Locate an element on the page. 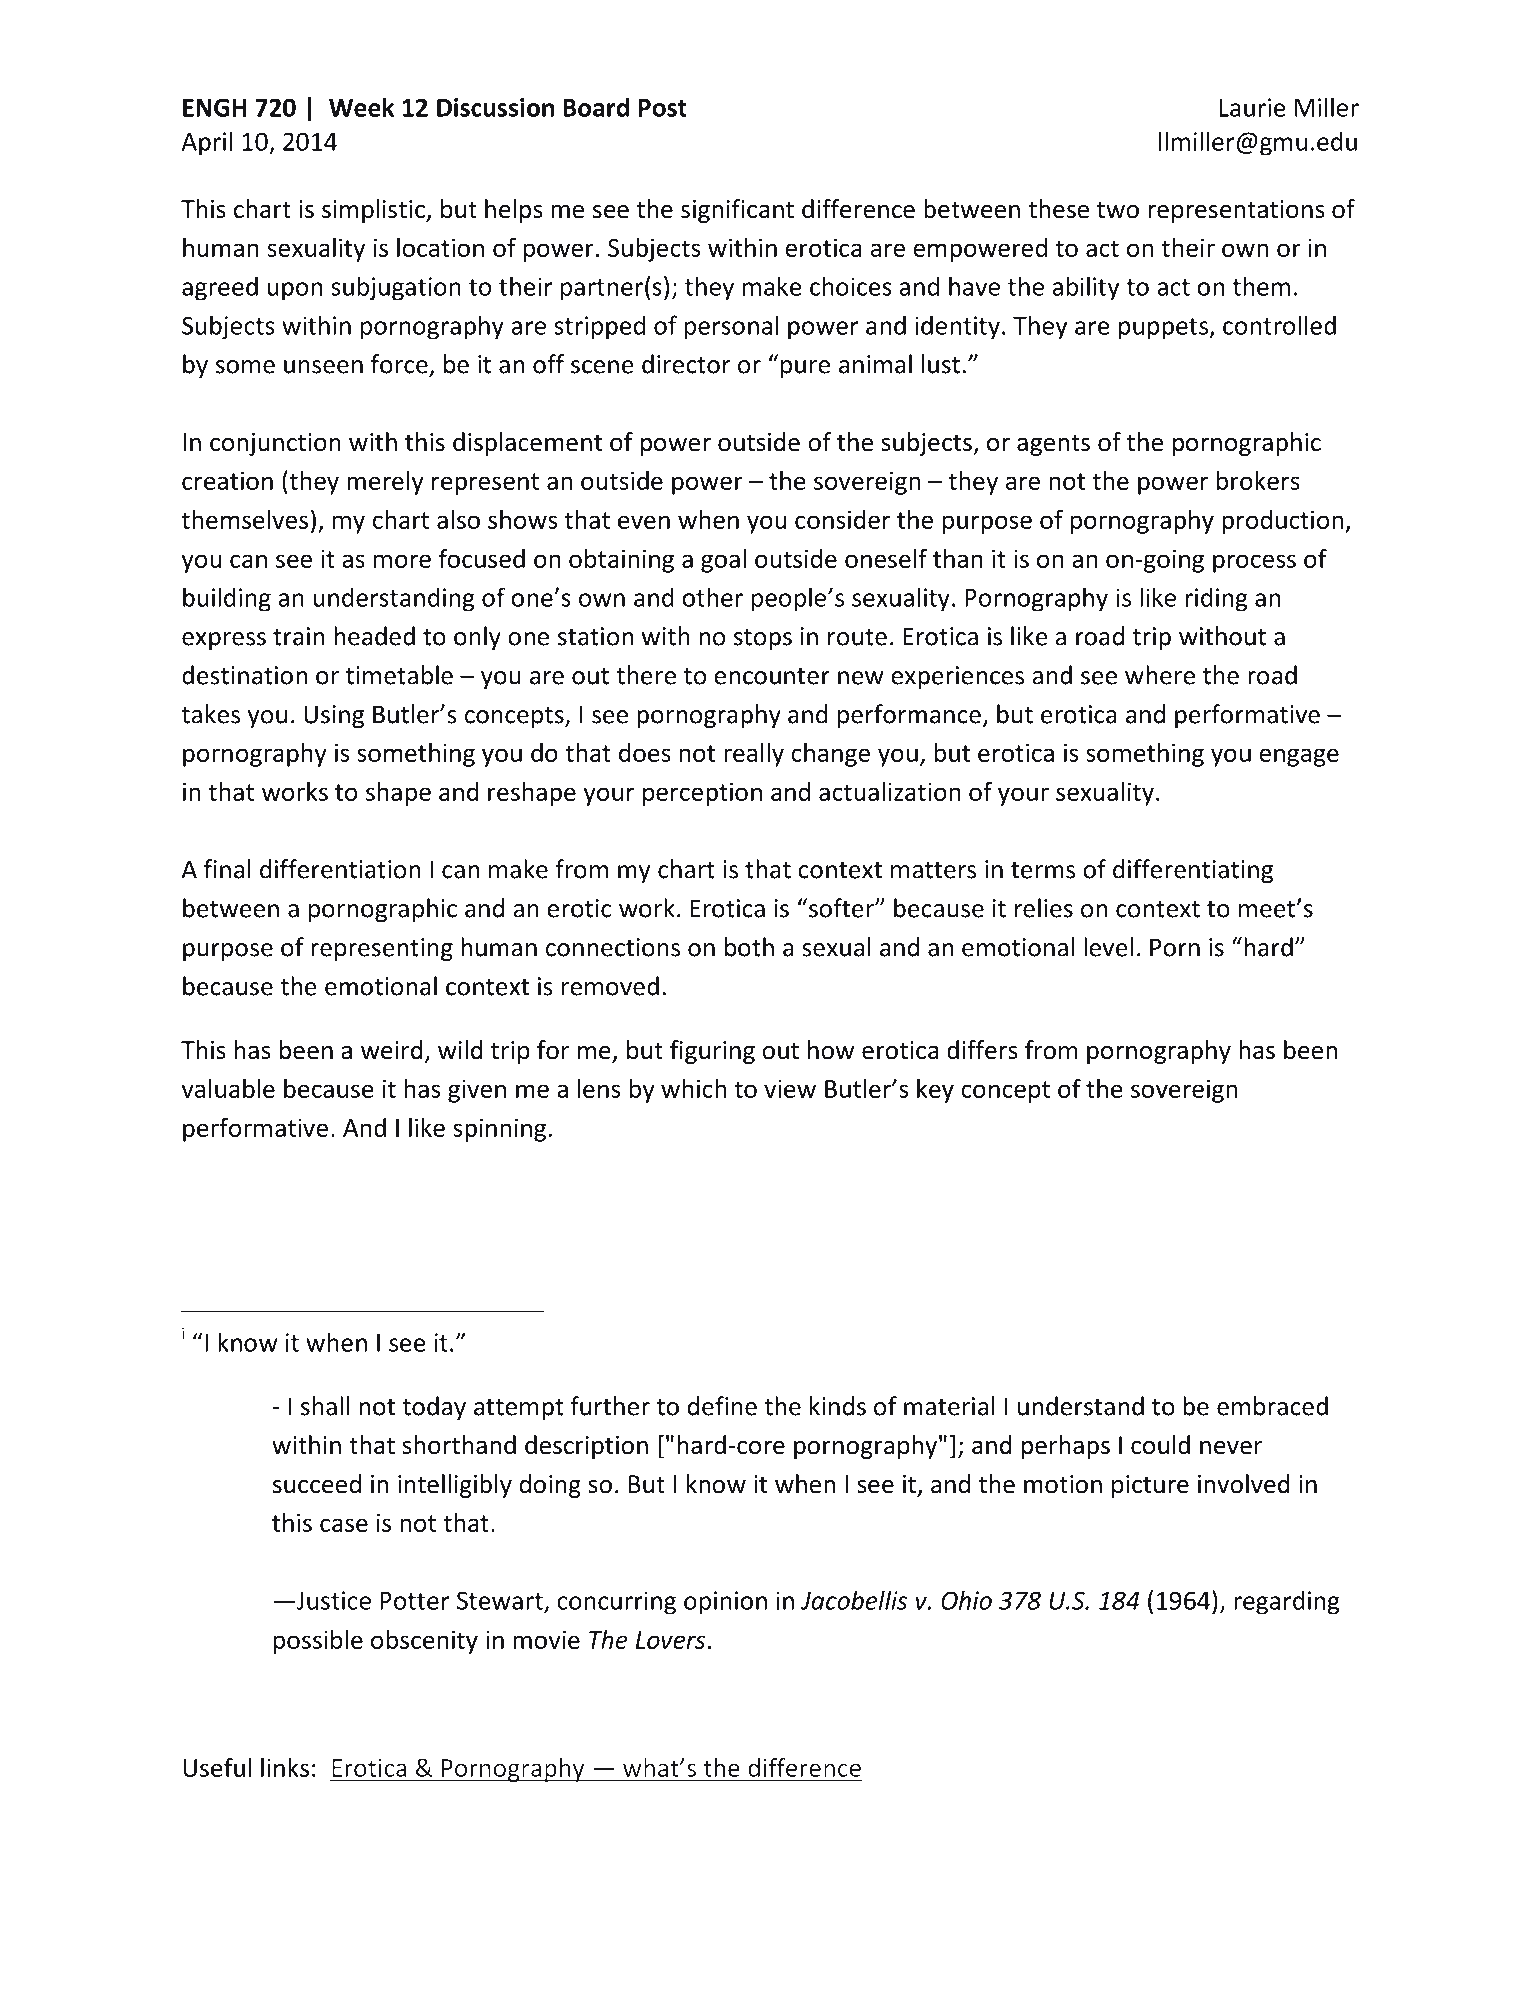  links is located at coordinates (285, 1767).
